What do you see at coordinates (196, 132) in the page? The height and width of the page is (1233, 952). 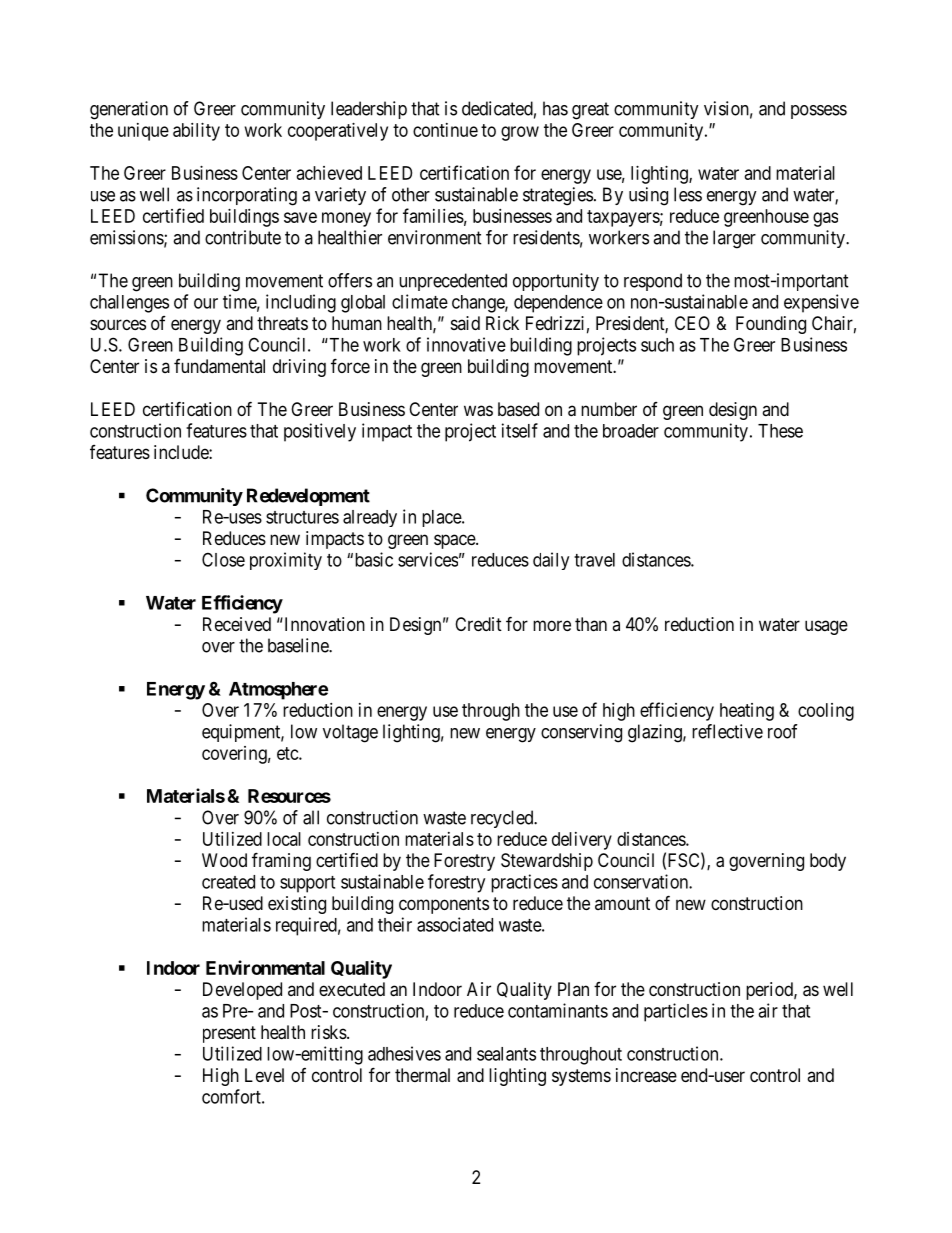 I see `ability` at bounding box center [196, 132].
